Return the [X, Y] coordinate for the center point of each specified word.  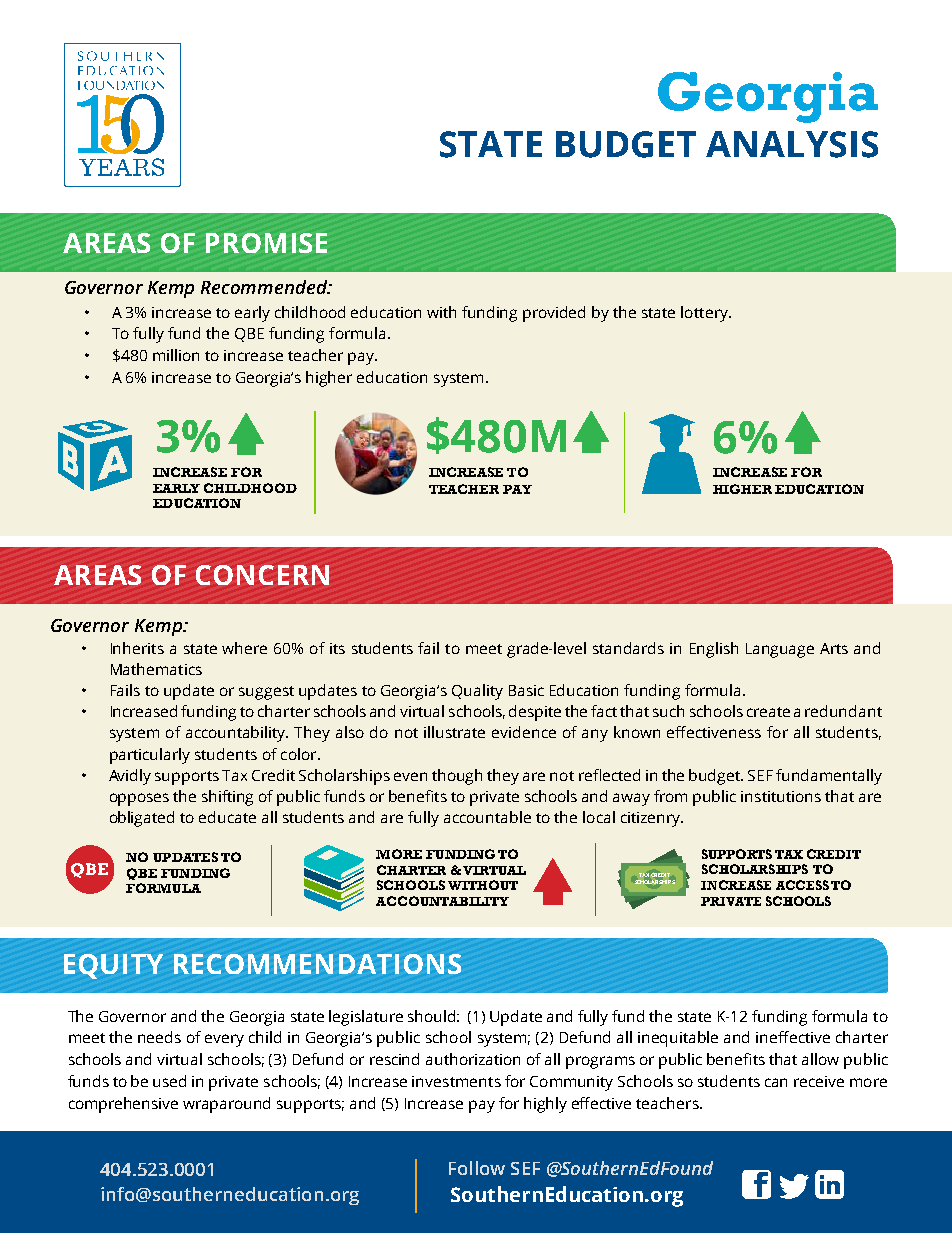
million [176, 355]
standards [628, 648]
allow [820, 1059]
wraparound [226, 1105]
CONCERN [262, 575]
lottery [705, 314]
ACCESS [802, 885]
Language [780, 650]
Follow [477, 1168]
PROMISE [266, 243]
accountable [487, 817]
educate [227, 817]
